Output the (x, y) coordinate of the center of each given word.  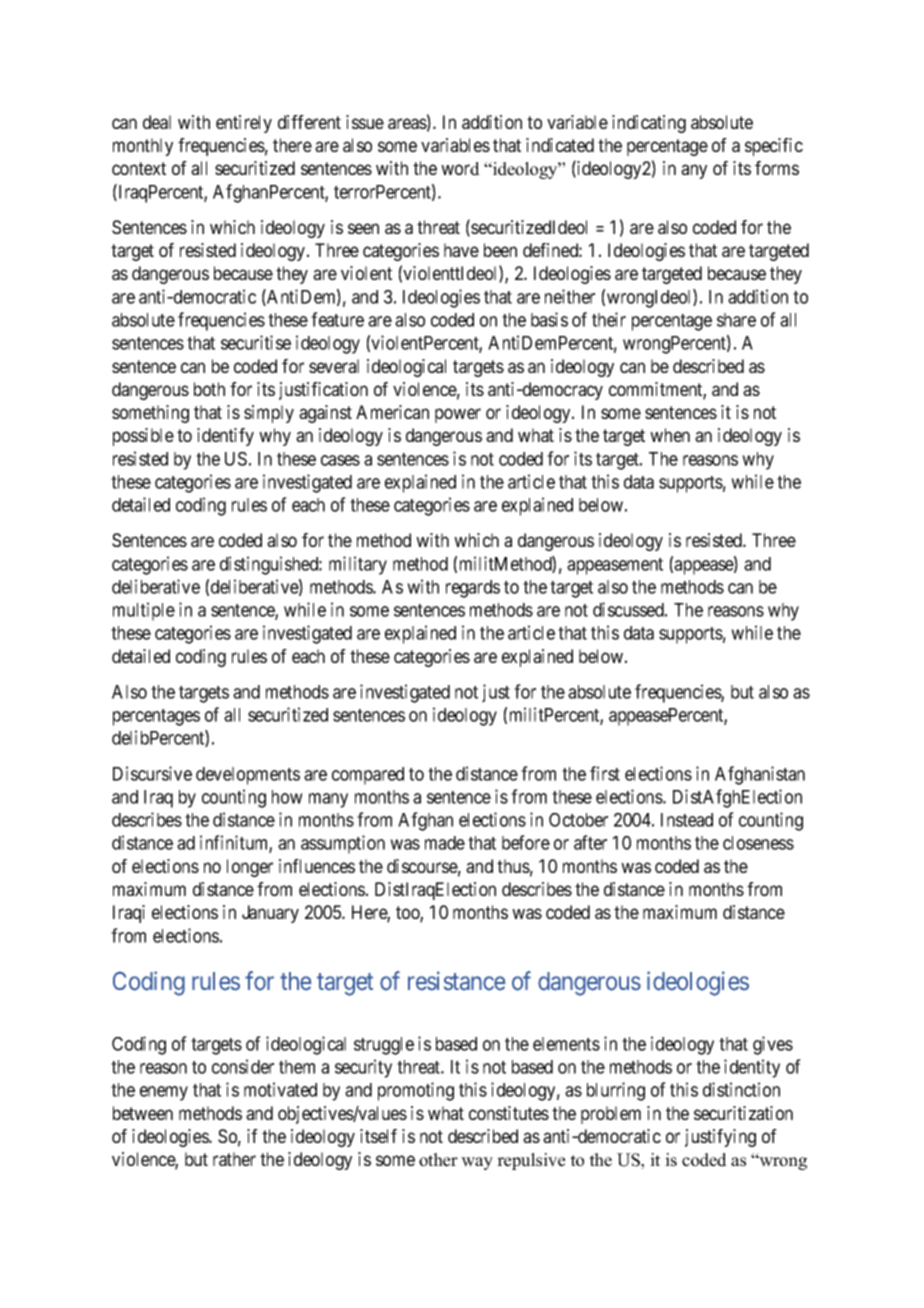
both (209, 389)
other (438, 1160)
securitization (743, 1113)
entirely (244, 124)
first (605, 773)
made (445, 843)
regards (473, 589)
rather (234, 1159)
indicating (649, 124)
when (670, 435)
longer (250, 868)
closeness (758, 843)
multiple (144, 611)
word (460, 169)
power (458, 415)
